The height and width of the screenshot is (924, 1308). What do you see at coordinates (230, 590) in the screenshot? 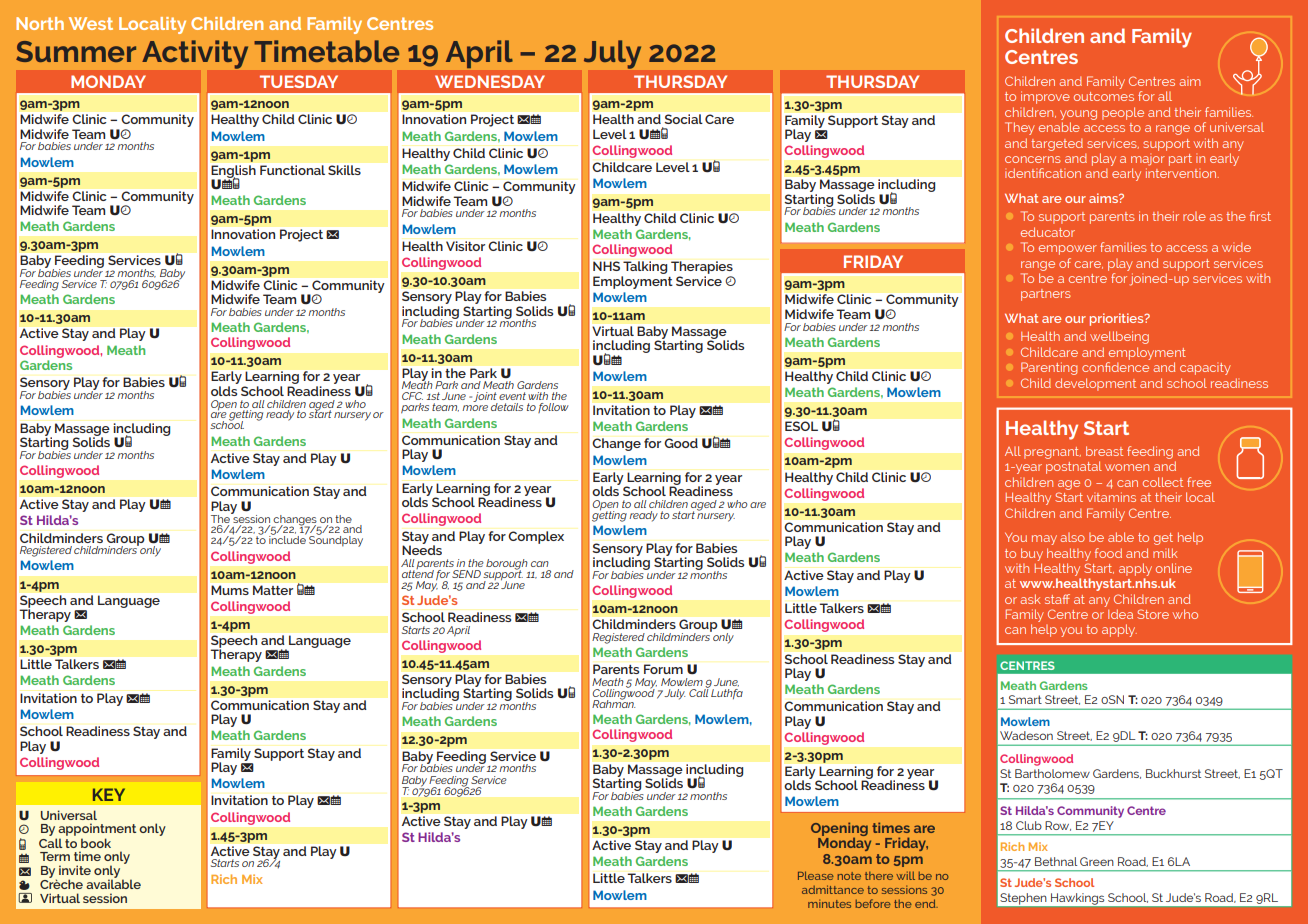
I see `Mums` at bounding box center [230, 590].
